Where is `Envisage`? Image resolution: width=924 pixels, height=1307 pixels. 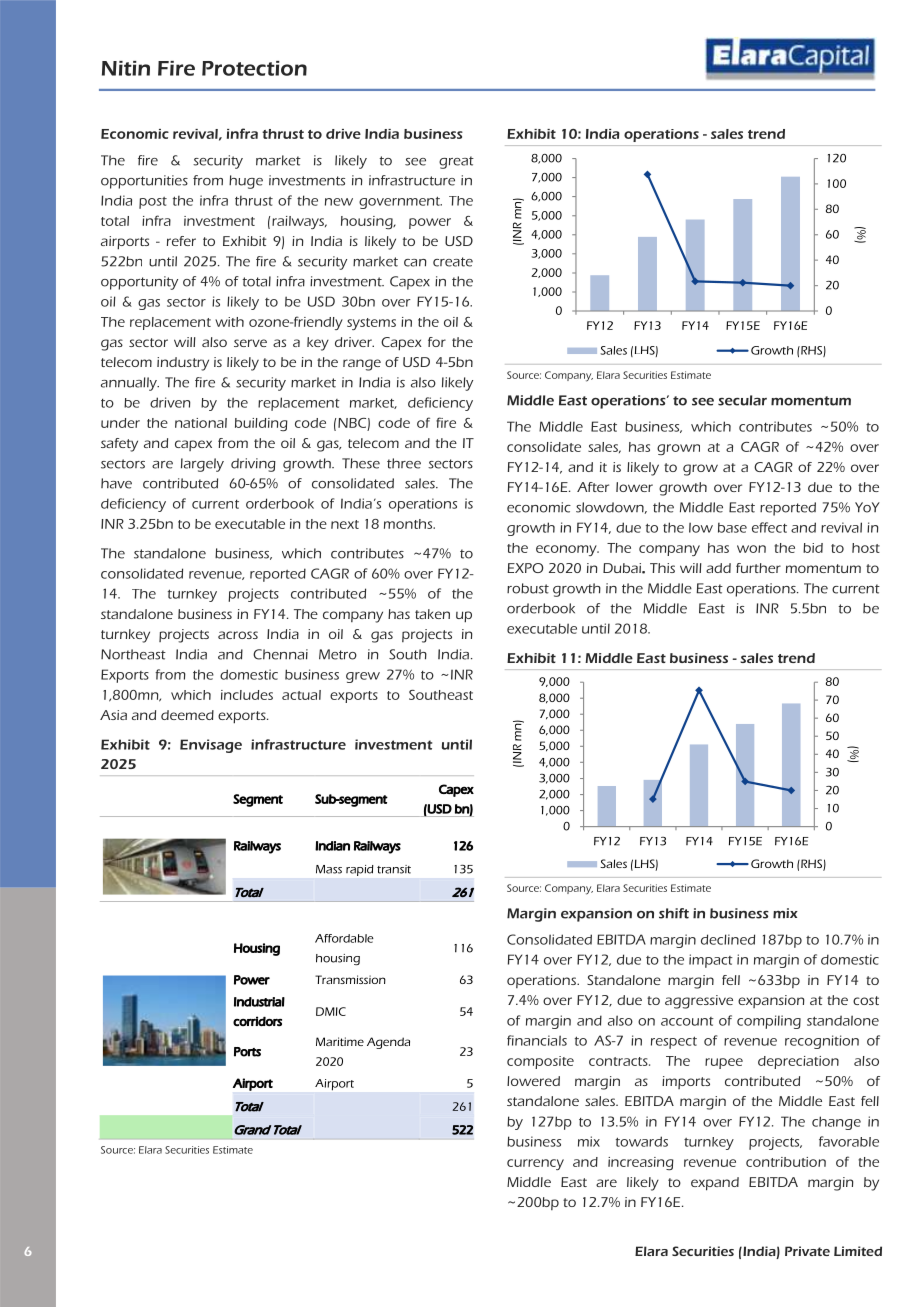 Envisage is located at coordinates (211, 746).
